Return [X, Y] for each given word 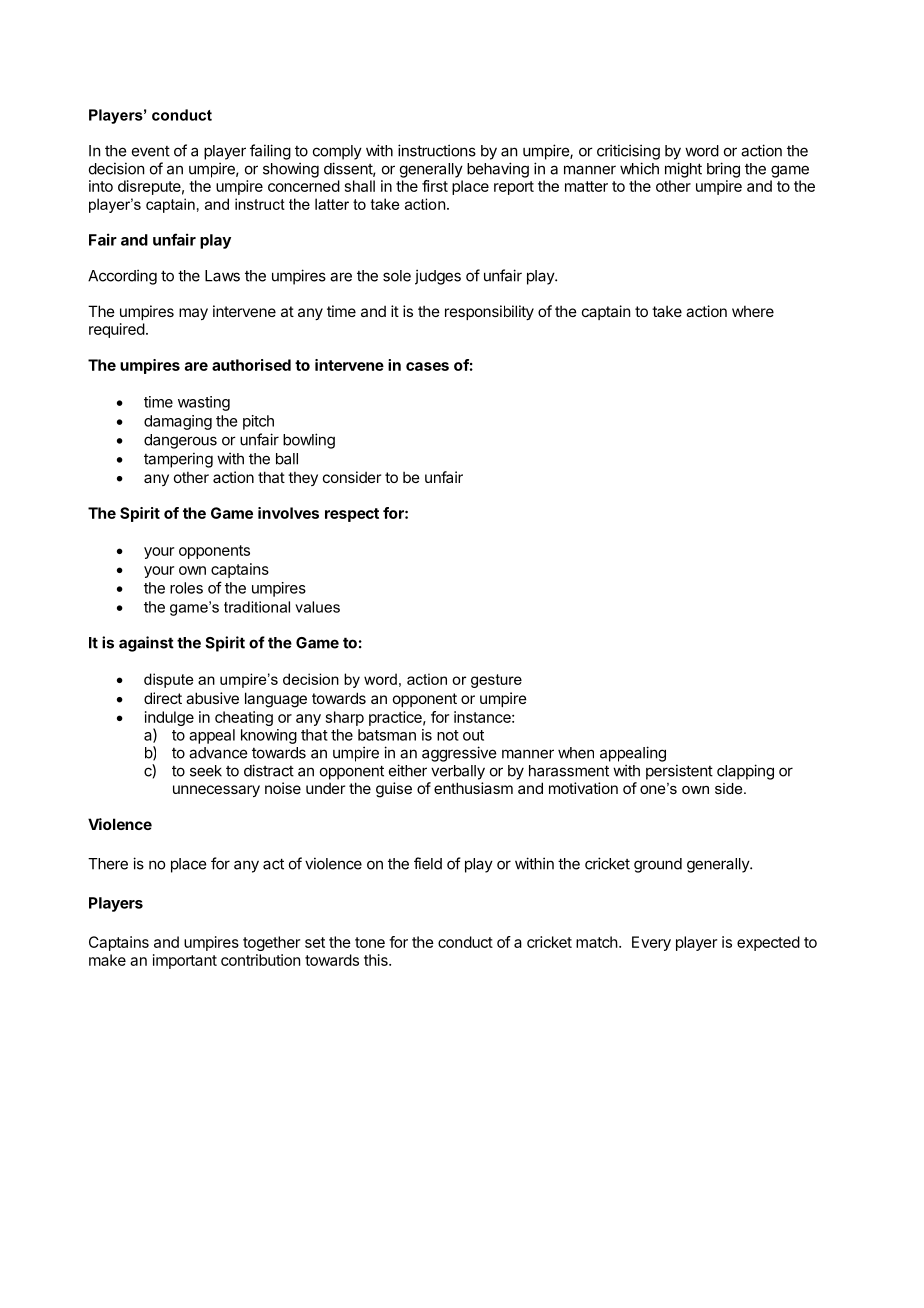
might [683, 170]
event [151, 151]
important [185, 961]
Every [651, 943]
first [435, 186]
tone [370, 942]
